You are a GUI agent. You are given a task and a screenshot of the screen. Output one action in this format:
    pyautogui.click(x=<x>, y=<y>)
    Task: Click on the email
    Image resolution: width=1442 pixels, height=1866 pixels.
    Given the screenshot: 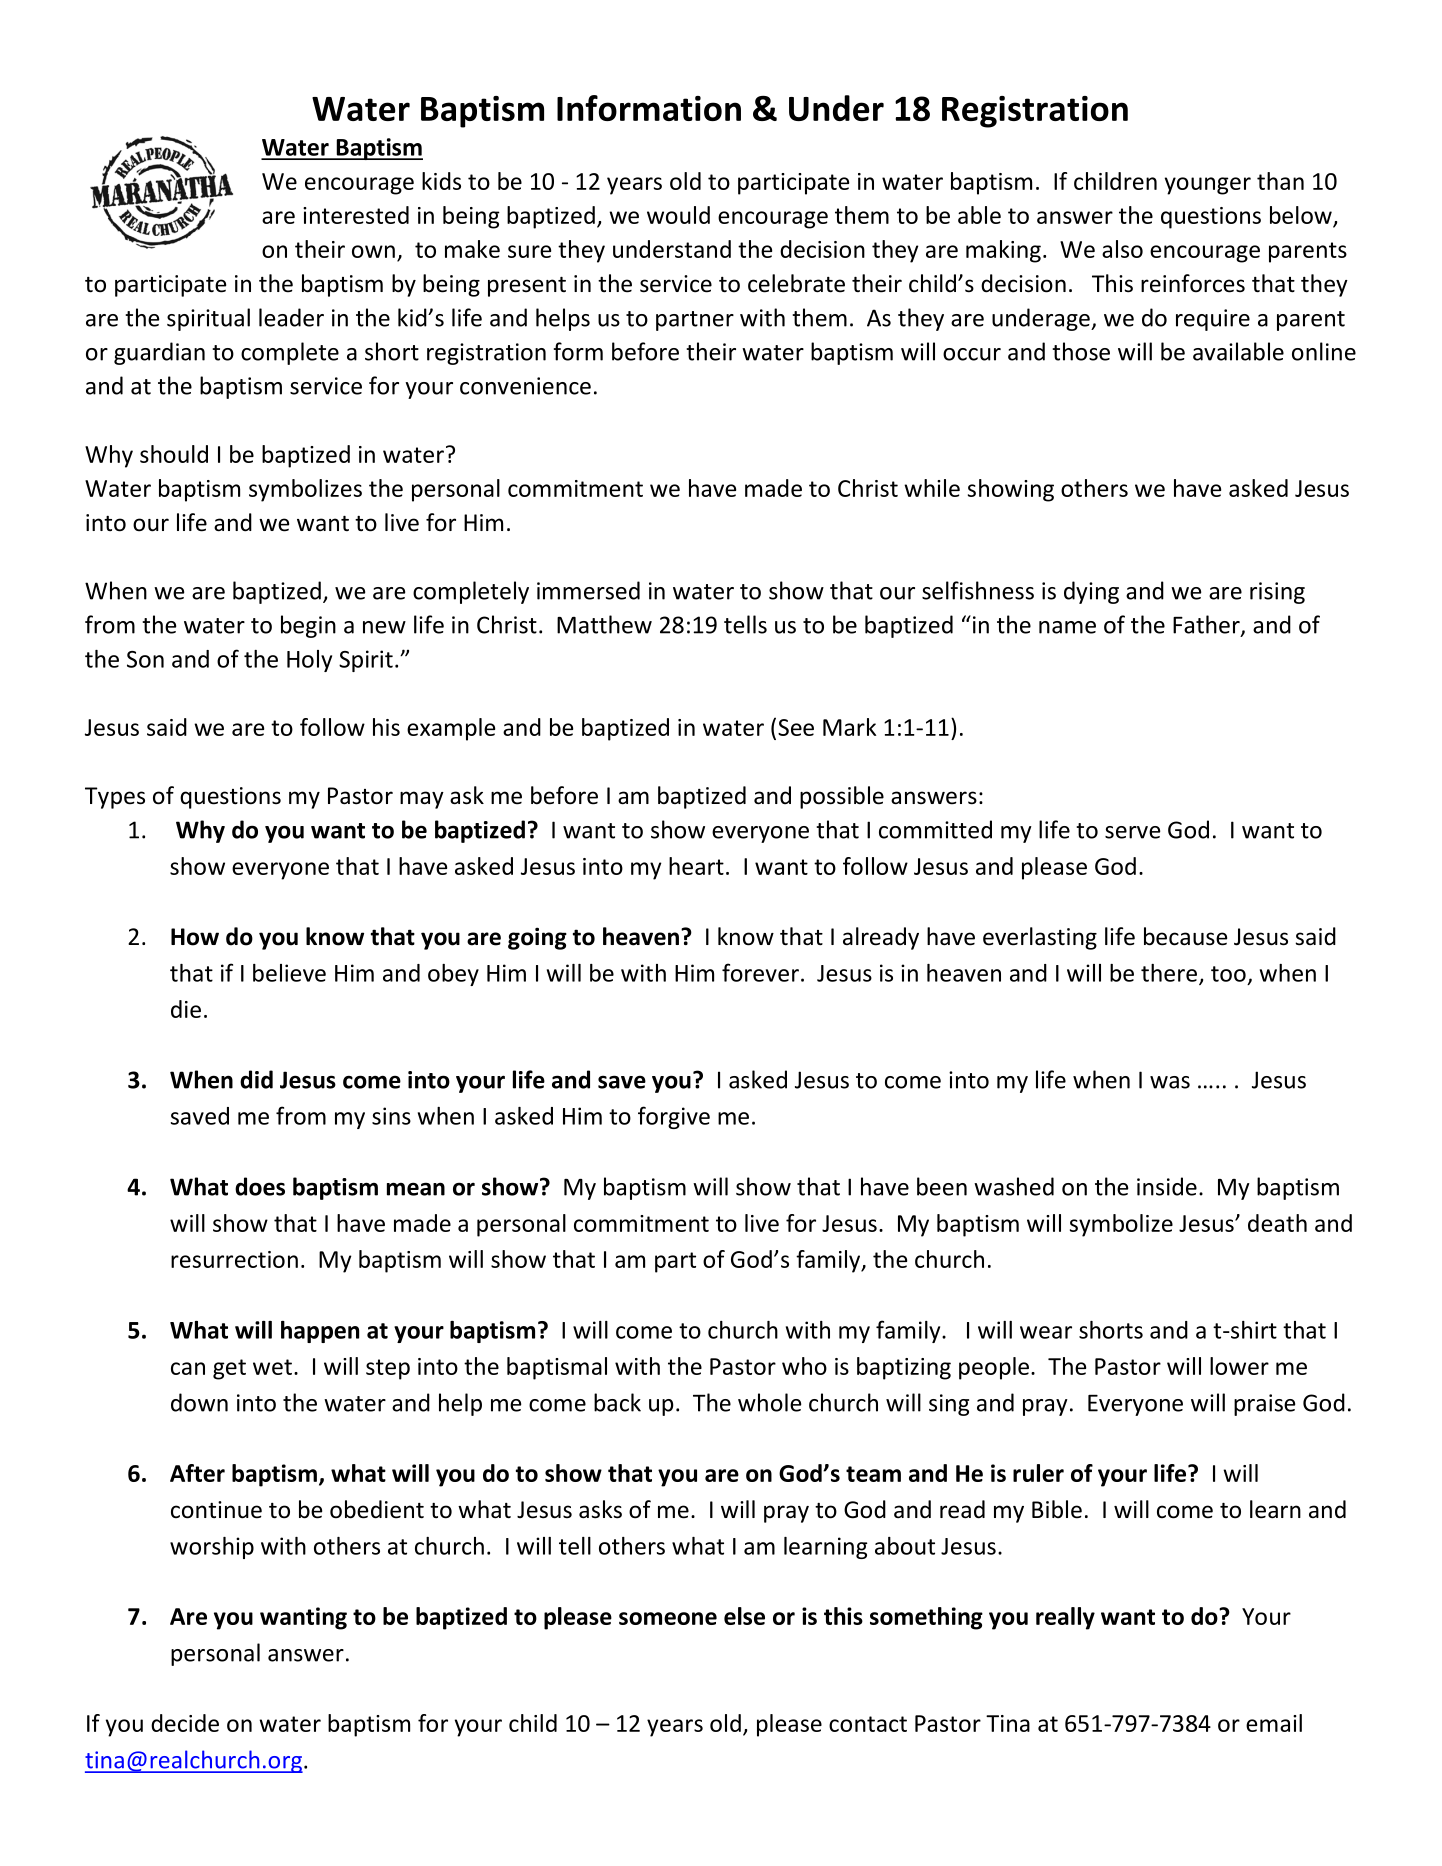 What is the action you would take?
    pyautogui.click(x=1274, y=1723)
